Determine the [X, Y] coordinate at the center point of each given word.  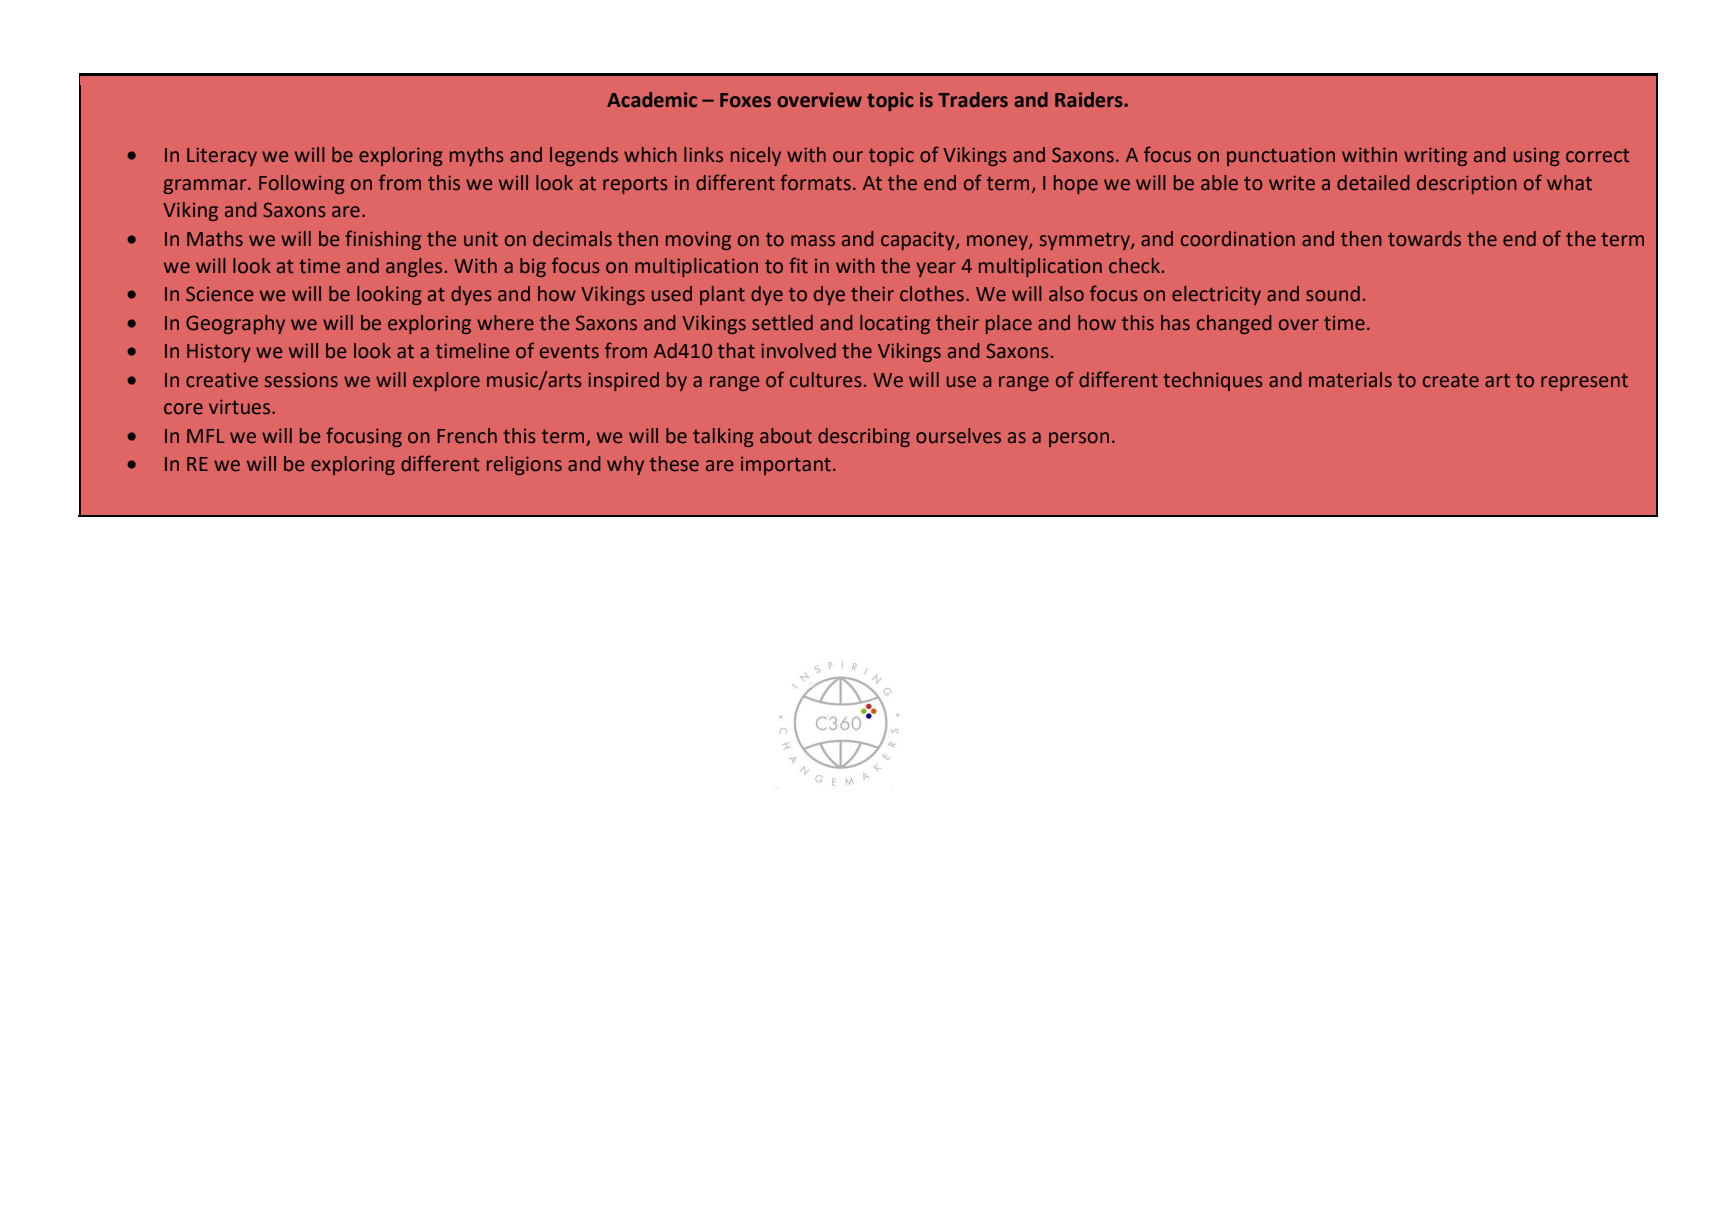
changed [1234, 324]
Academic [652, 100]
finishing [383, 240]
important [786, 466]
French [467, 436]
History [219, 353]
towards [1424, 239]
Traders [973, 100]
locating [895, 324]
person [1079, 439]
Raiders [1090, 100]
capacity [919, 240]
